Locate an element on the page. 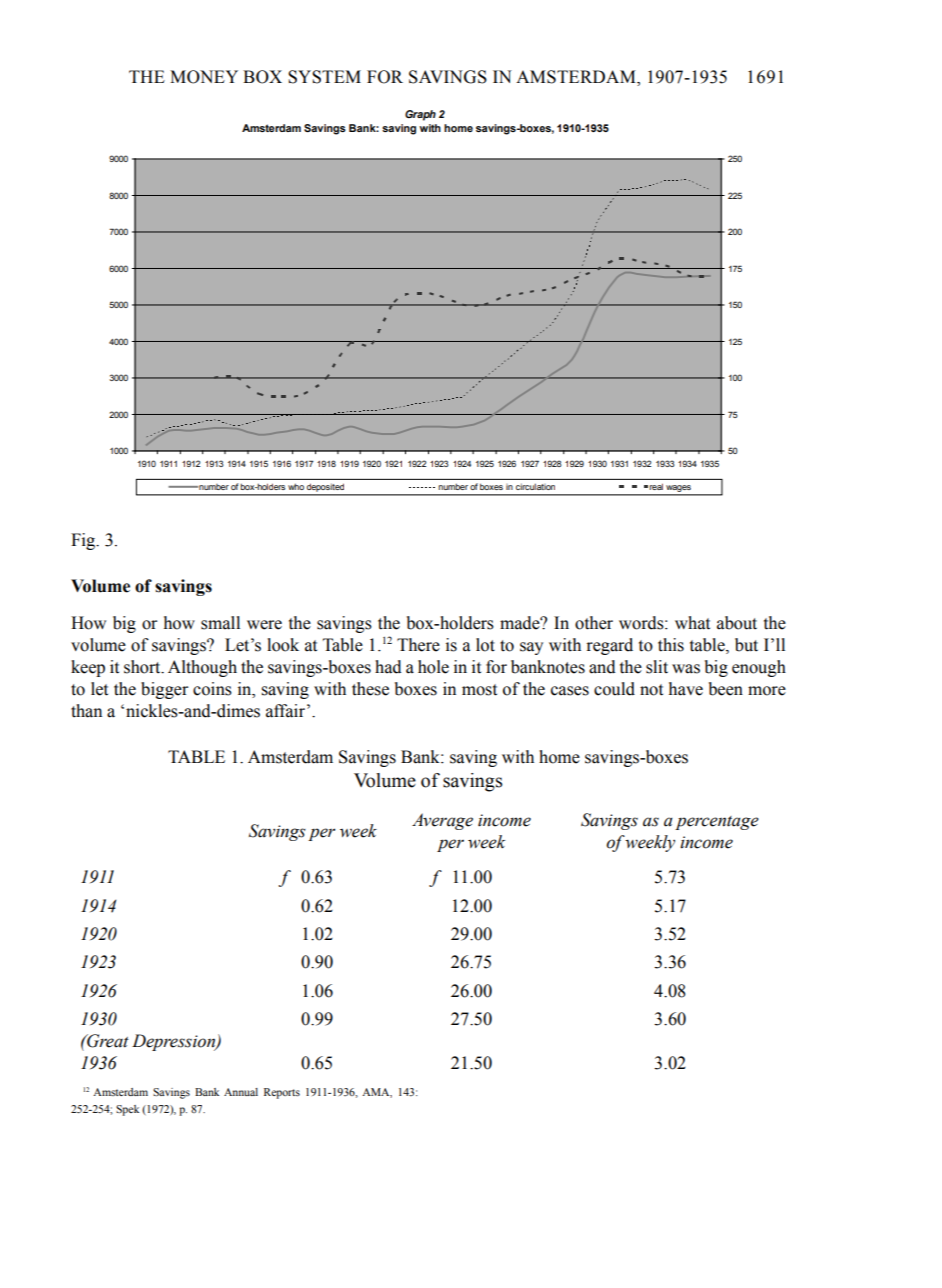 The image size is (942, 1288). MONEY is located at coordinates (204, 77).
